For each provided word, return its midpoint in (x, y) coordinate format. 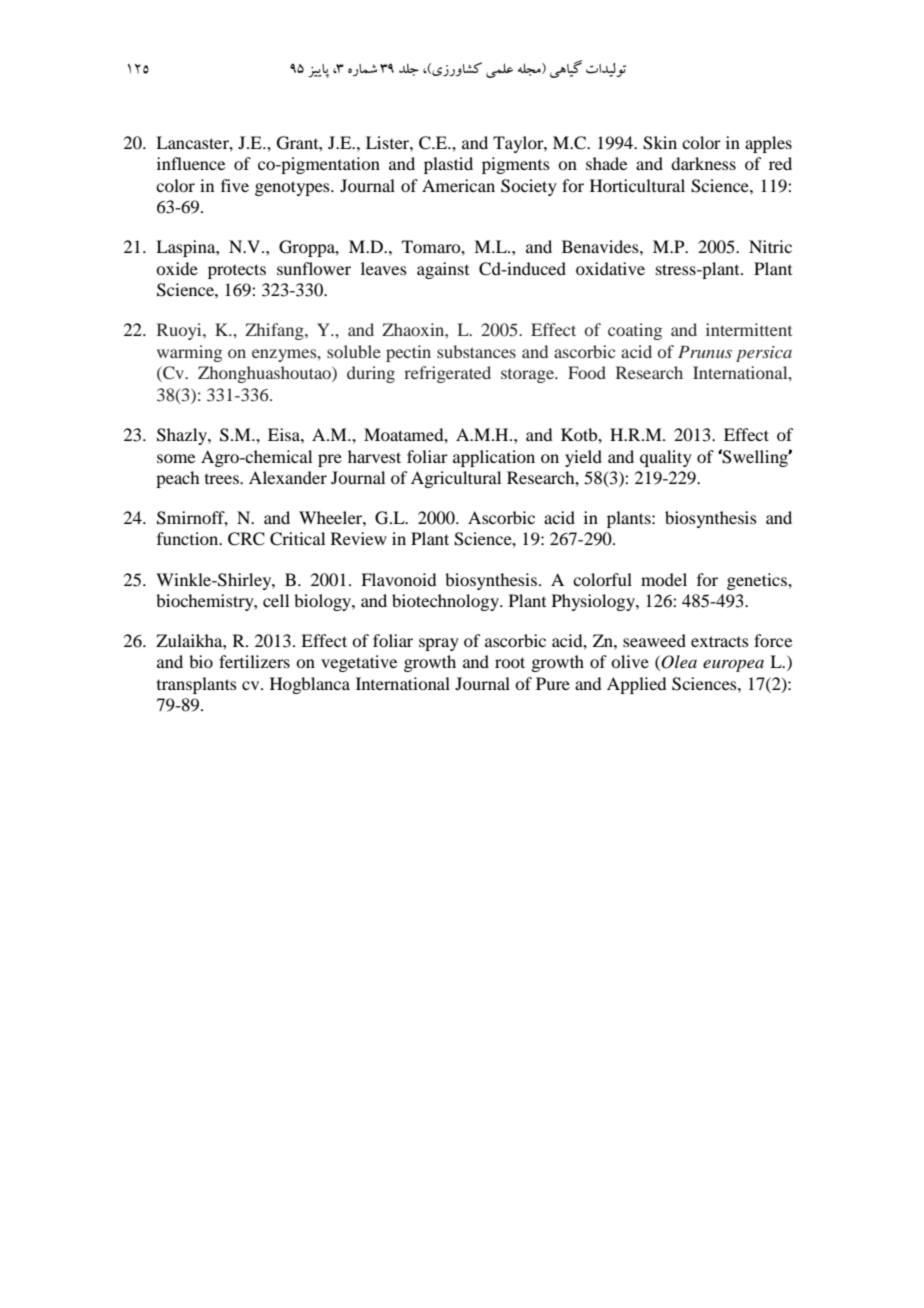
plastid (448, 165)
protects (237, 271)
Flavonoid (398, 579)
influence (191, 163)
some (176, 458)
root (510, 662)
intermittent (749, 329)
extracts (720, 641)
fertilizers (254, 661)
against (443, 270)
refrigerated (447, 374)
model (664, 579)
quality (666, 458)
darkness (703, 163)
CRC (246, 539)
